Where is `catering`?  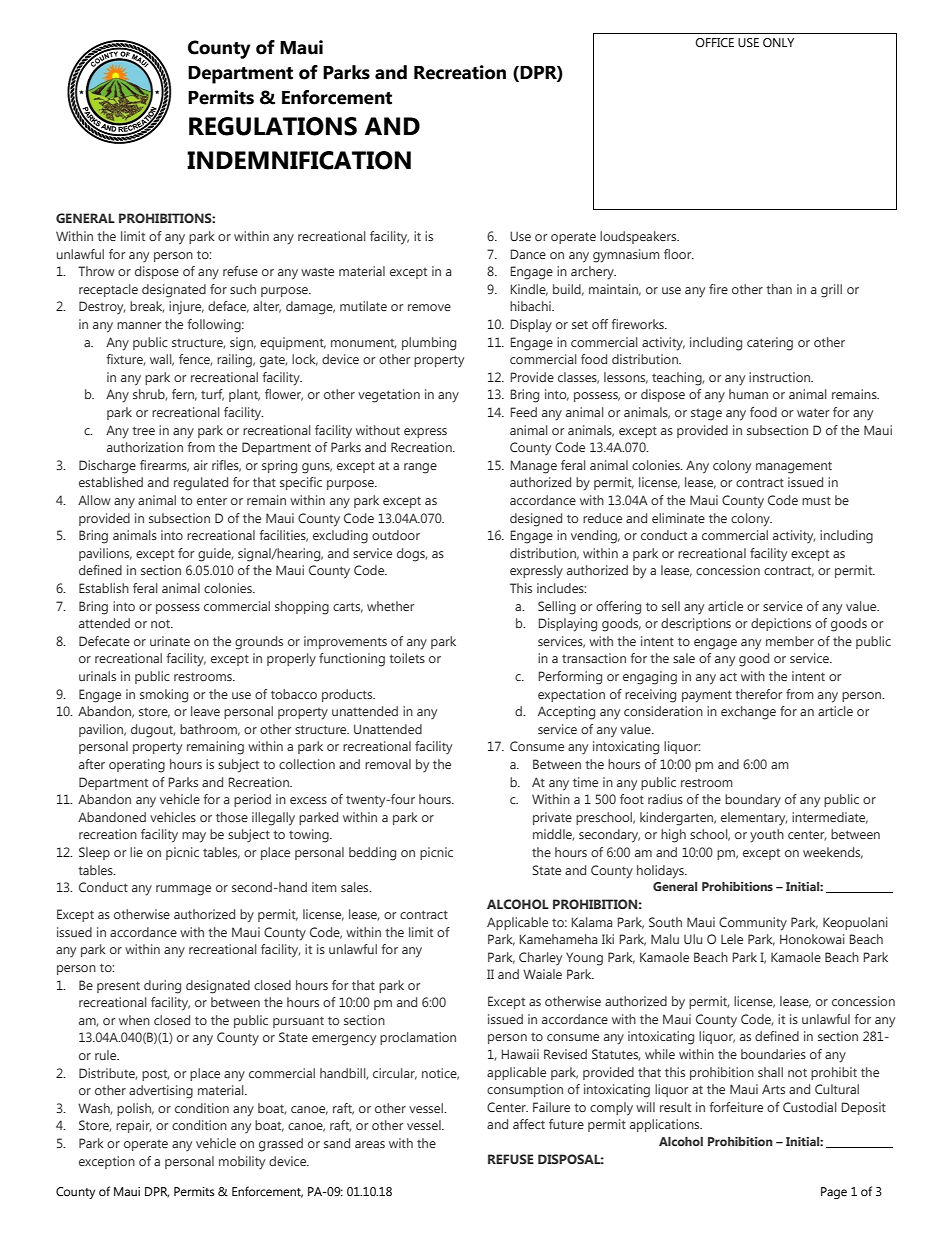 catering is located at coordinates (770, 344).
